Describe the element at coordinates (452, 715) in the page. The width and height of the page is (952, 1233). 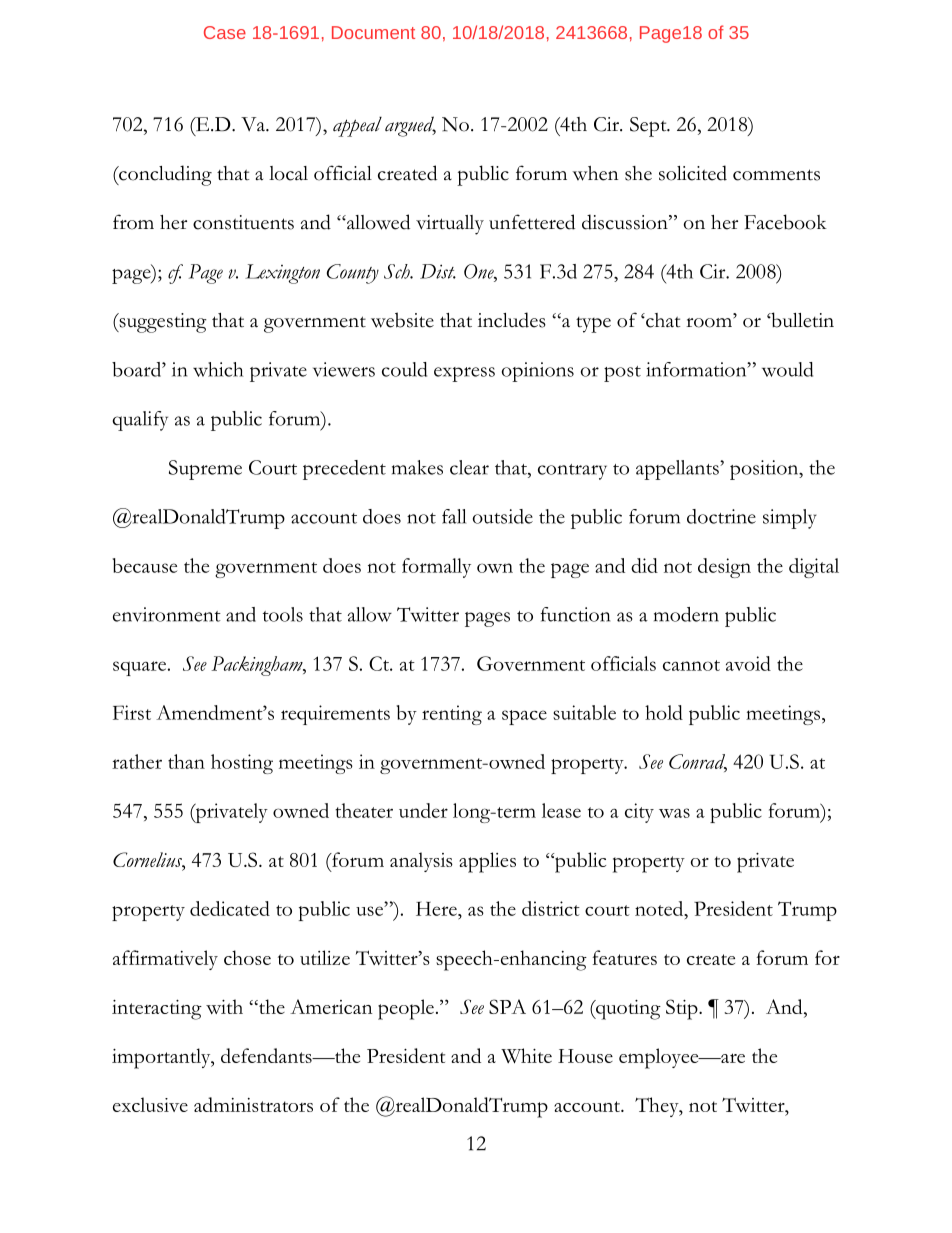
I see `renting` at that location.
